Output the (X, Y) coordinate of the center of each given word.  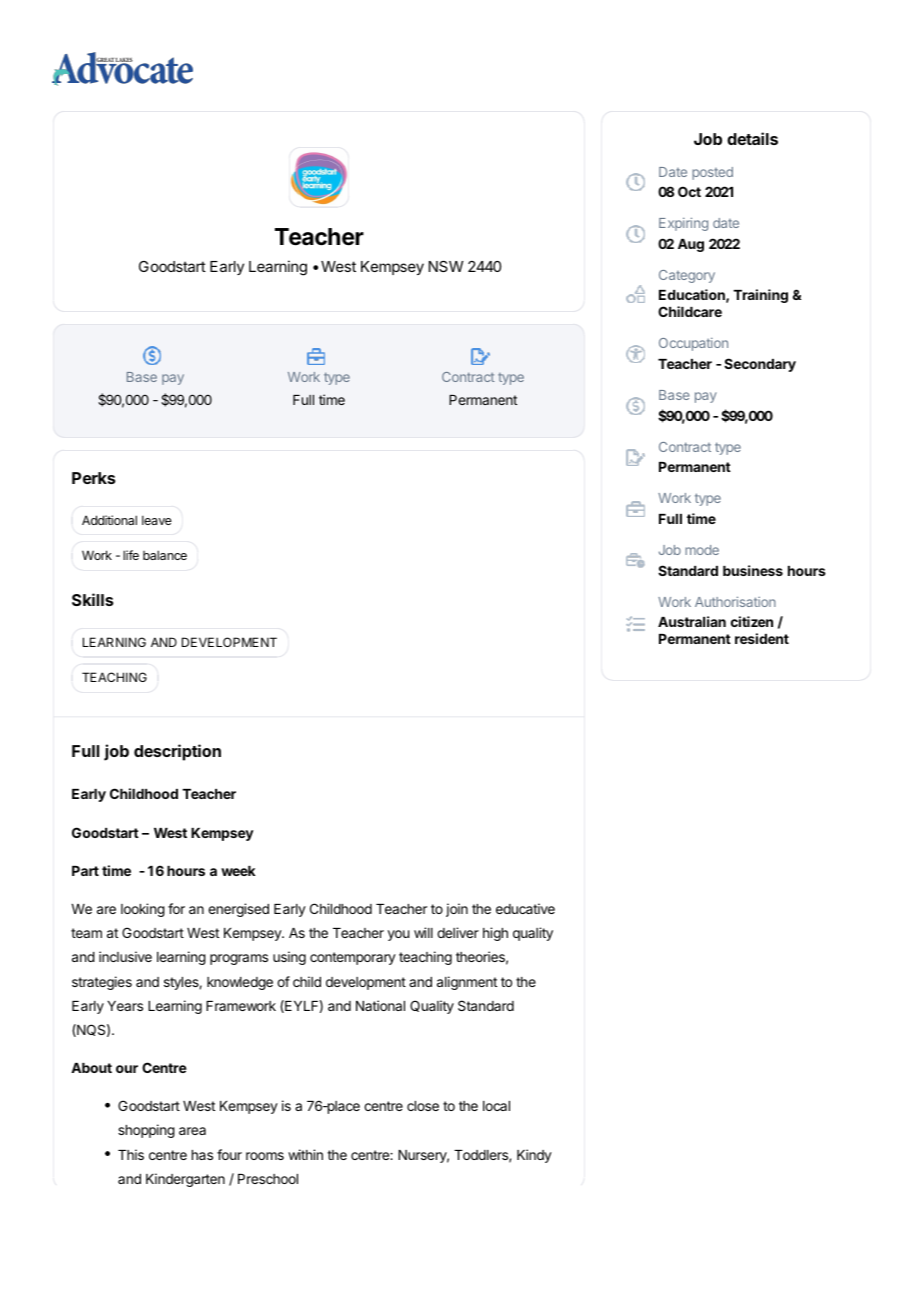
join (457, 910)
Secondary (760, 365)
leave (157, 520)
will (423, 932)
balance (165, 555)
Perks (94, 478)
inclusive (125, 956)
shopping (146, 1131)
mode (702, 550)
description (177, 752)
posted (712, 173)
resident (762, 638)
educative (525, 908)
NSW (446, 266)
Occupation (693, 344)
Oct (689, 191)
